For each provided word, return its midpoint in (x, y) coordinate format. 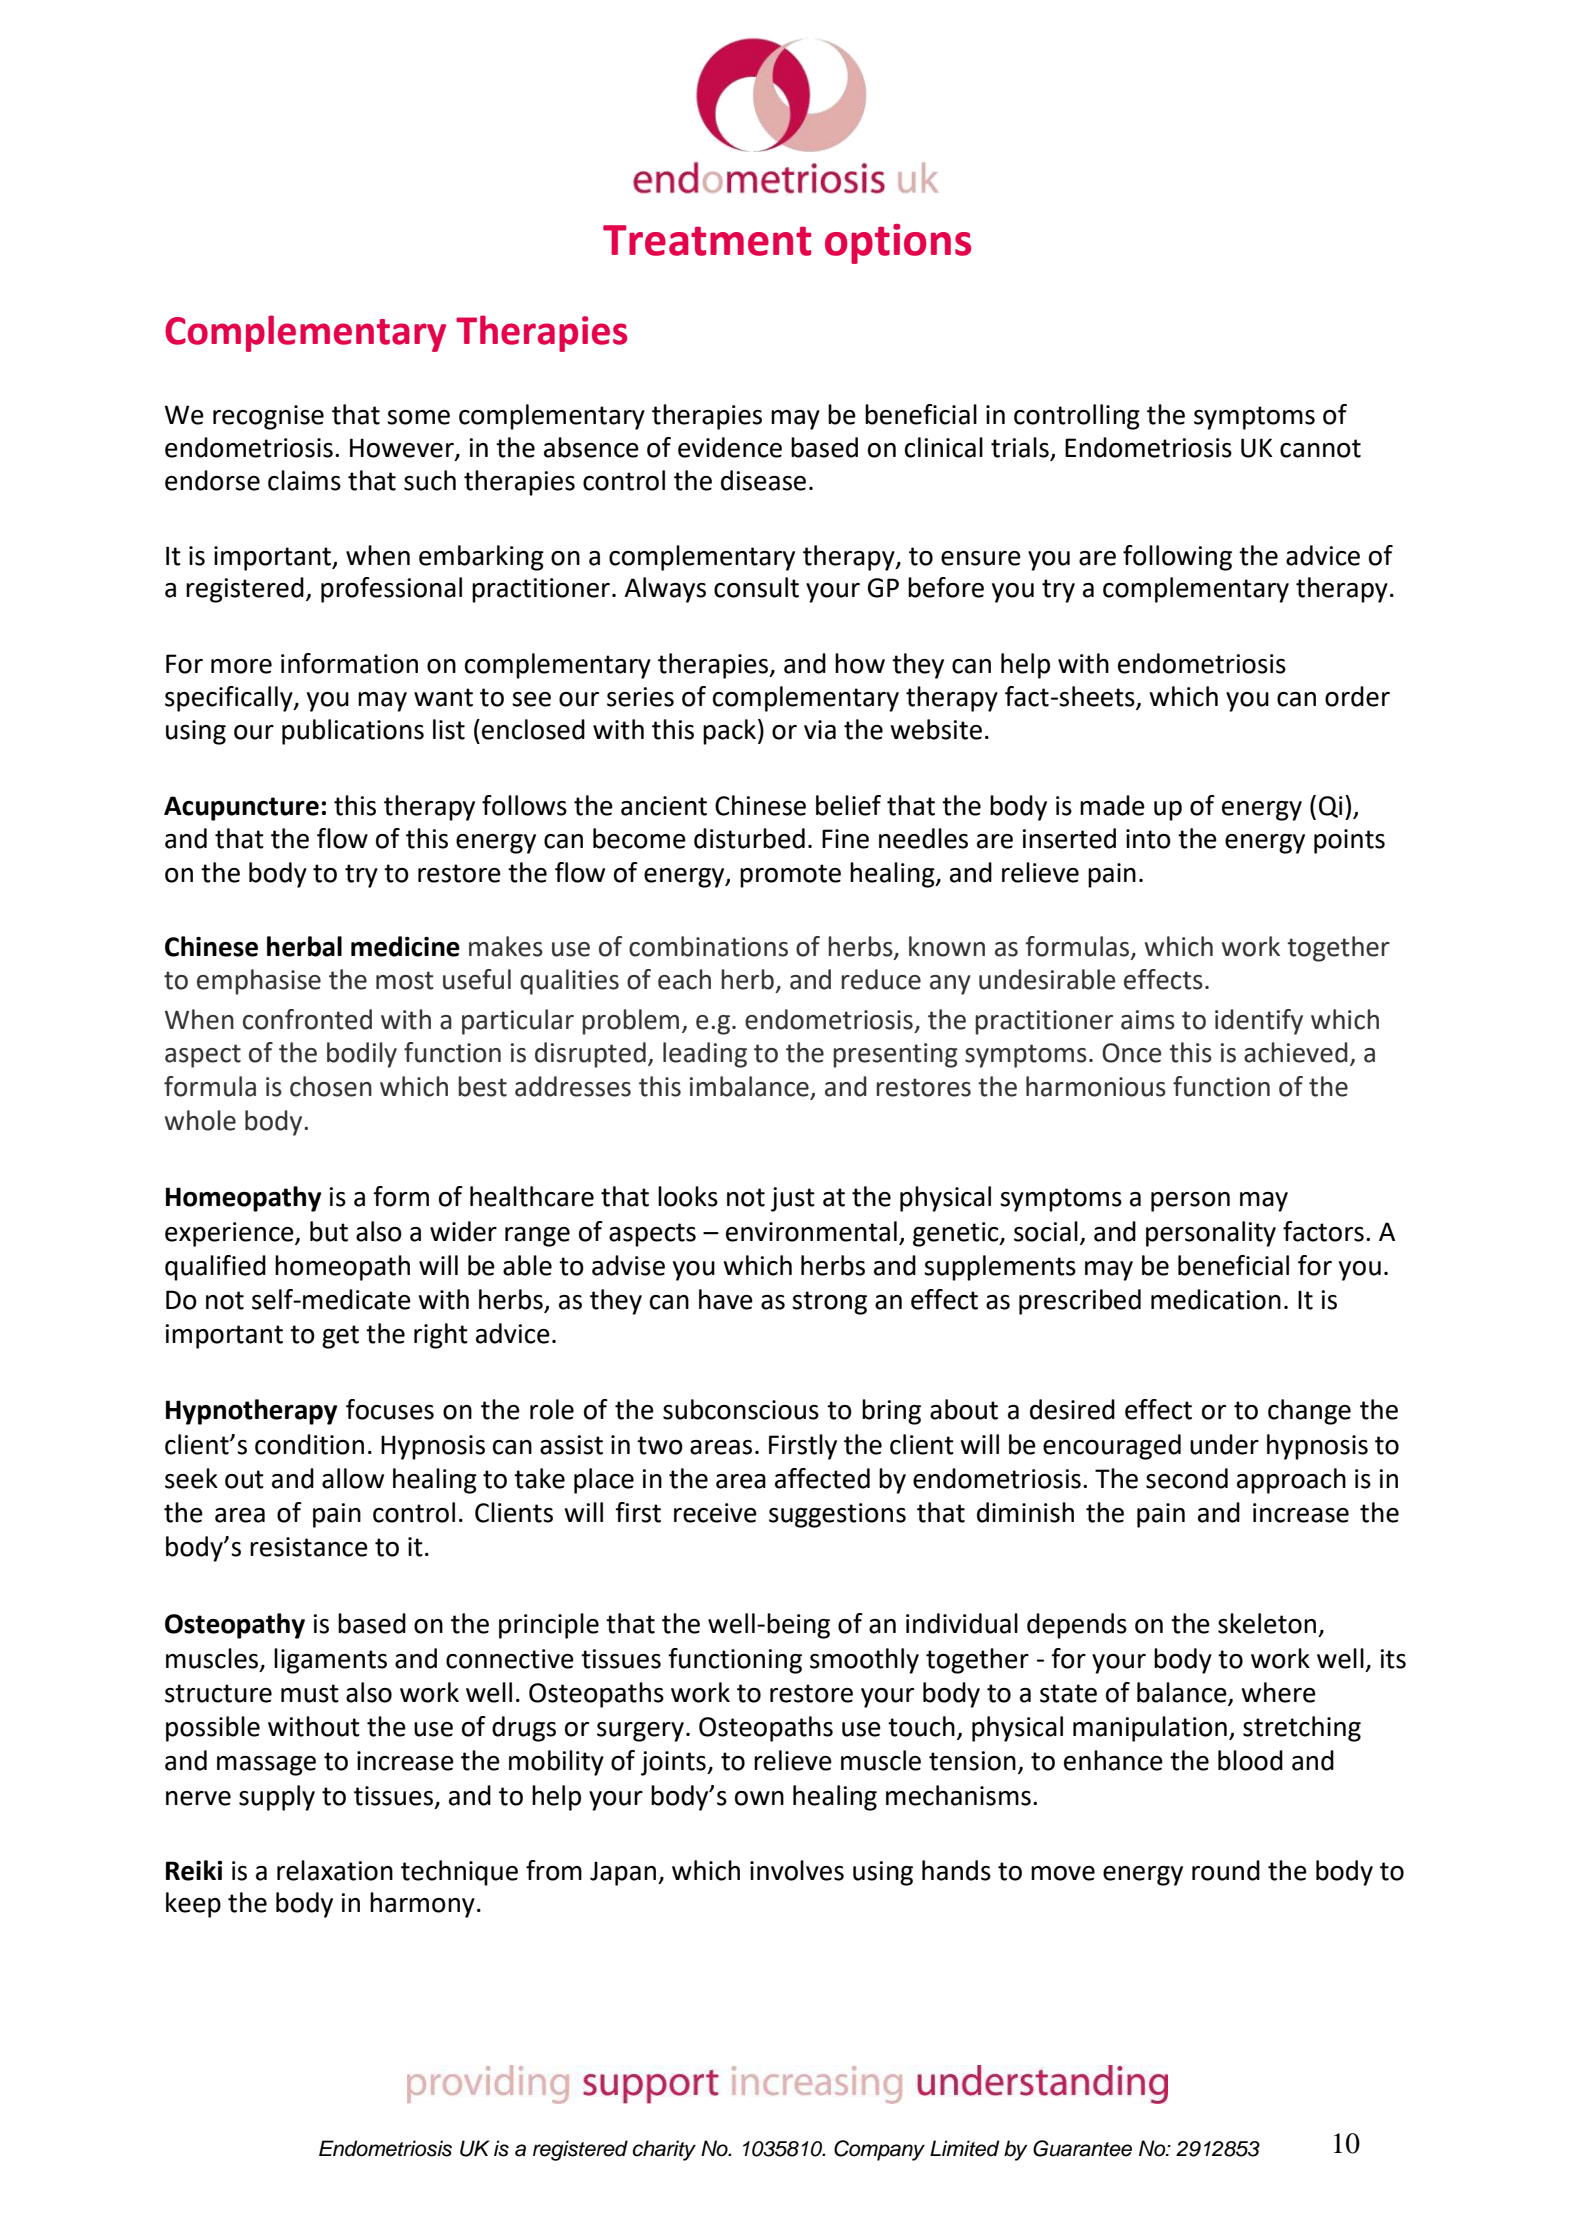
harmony (422, 1905)
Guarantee (1082, 2148)
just (793, 1199)
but (329, 1231)
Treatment (707, 240)
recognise (268, 417)
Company (879, 2150)
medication (1216, 1299)
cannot (1320, 448)
